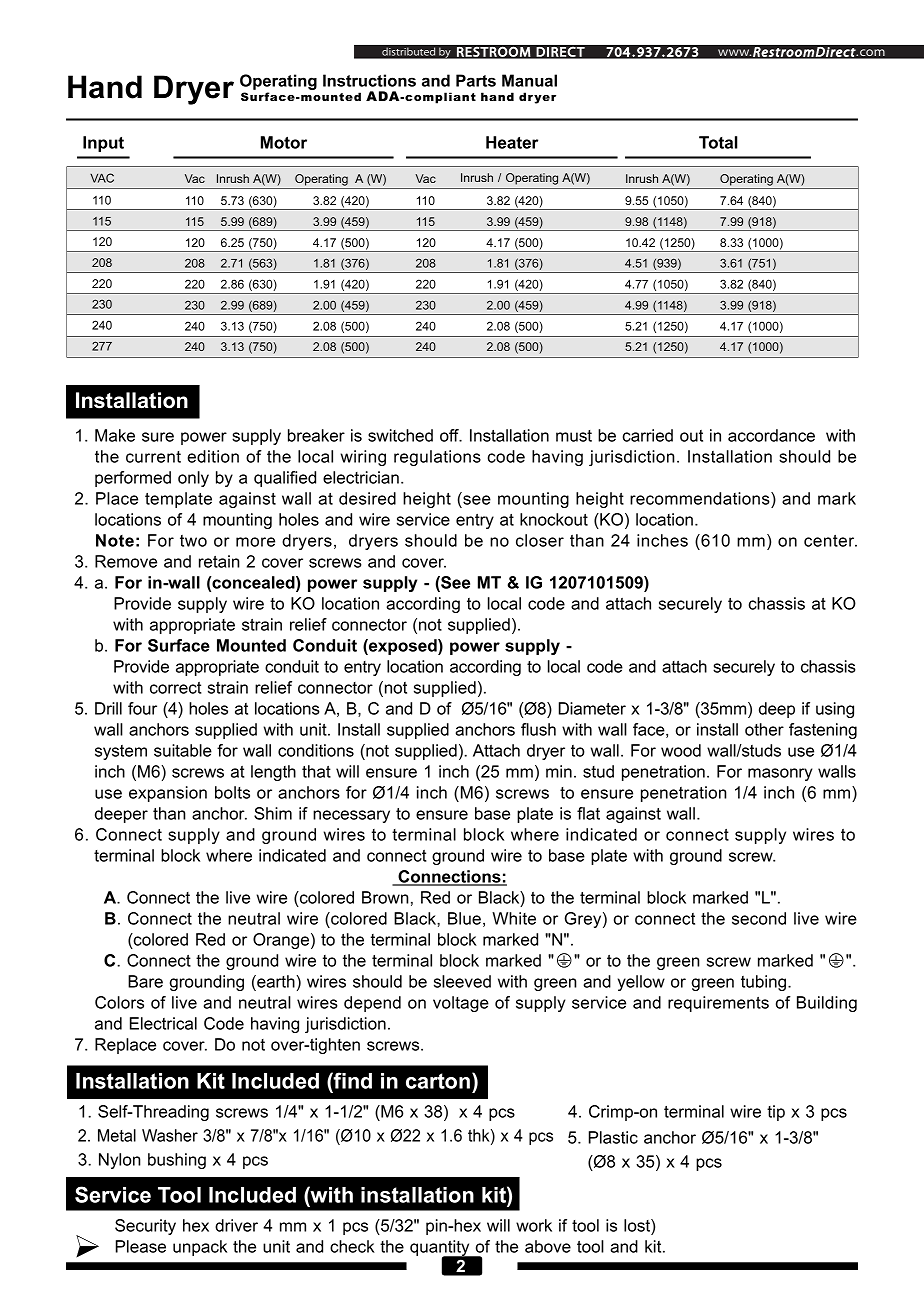  Describe the element at coordinates (200, 1248) in the page. I see `unpack` at that location.
